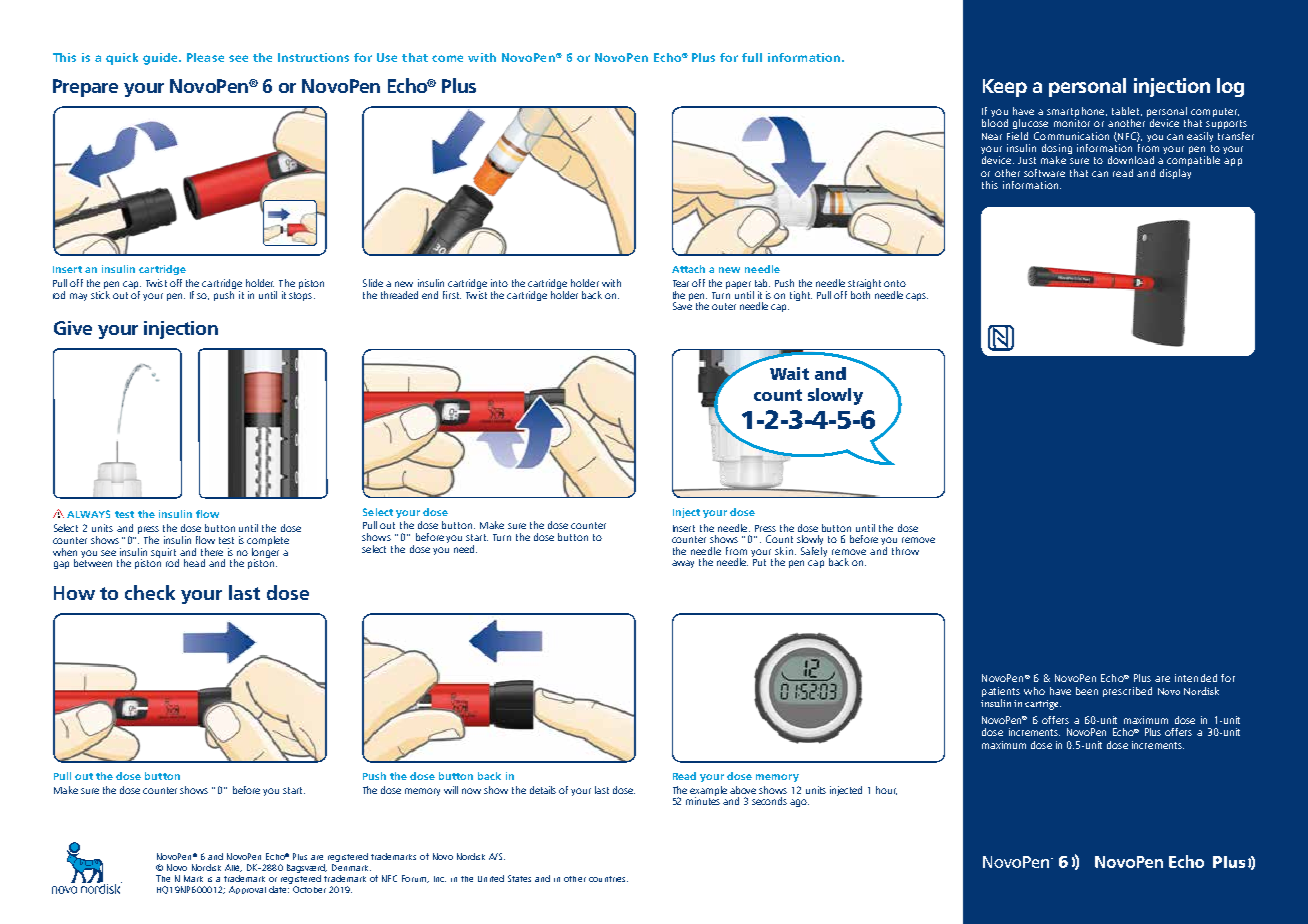  I want to click on Please, so click(205, 57).
